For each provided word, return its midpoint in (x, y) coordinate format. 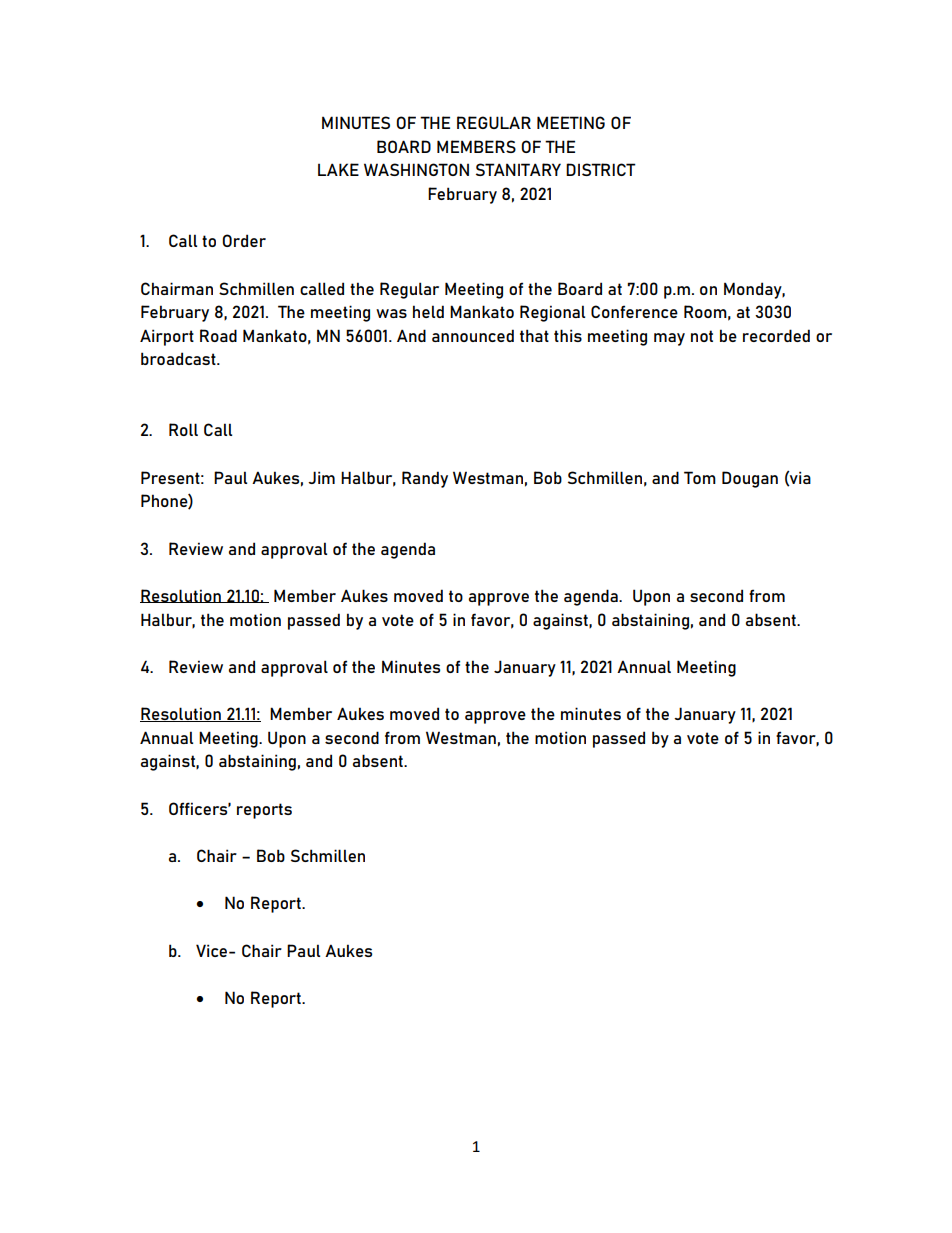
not (702, 336)
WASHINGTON (416, 169)
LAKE (338, 169)
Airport (167, 337)
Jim (321, 477)
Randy (425, 479)
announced (473, 335)
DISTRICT (601, 169)
